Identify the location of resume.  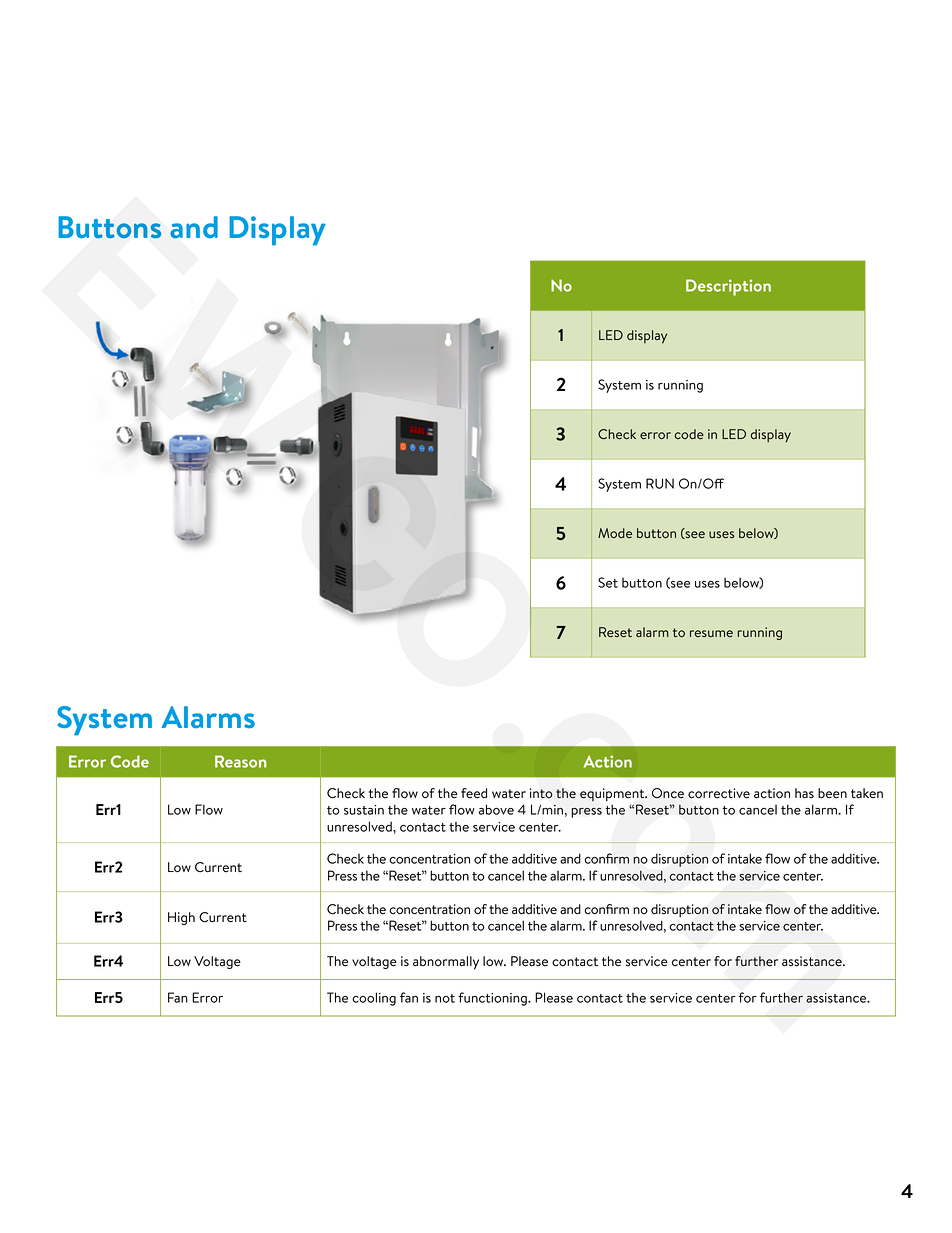
(711, 633).
